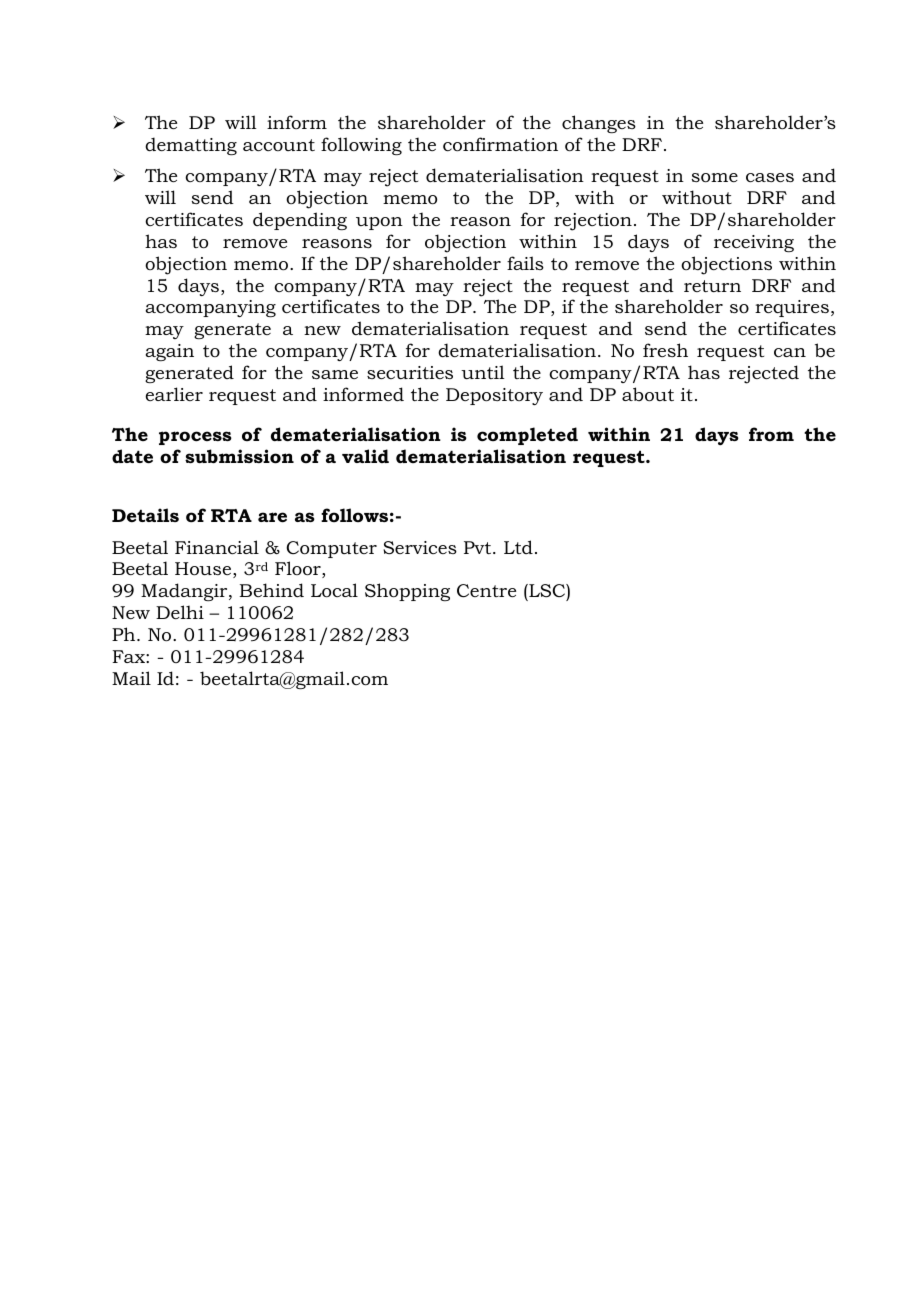  Describe the element at coordinates (771, 434) in the page. I see `from` at that location.
